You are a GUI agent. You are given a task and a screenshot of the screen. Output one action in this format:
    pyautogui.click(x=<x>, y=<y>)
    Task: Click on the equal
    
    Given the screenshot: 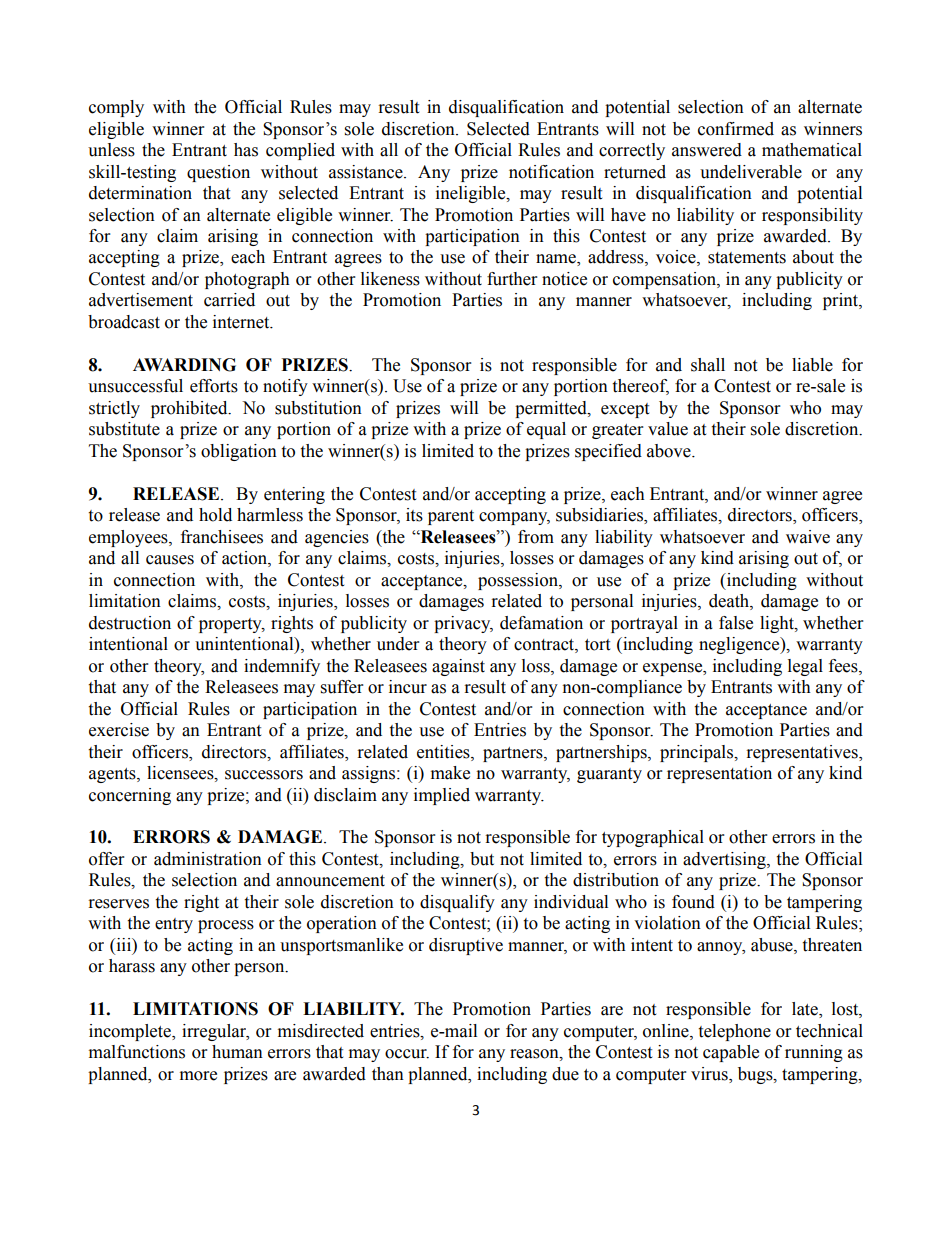 What is the action you would take?
    pyautogui.click(x=546, y=430)
